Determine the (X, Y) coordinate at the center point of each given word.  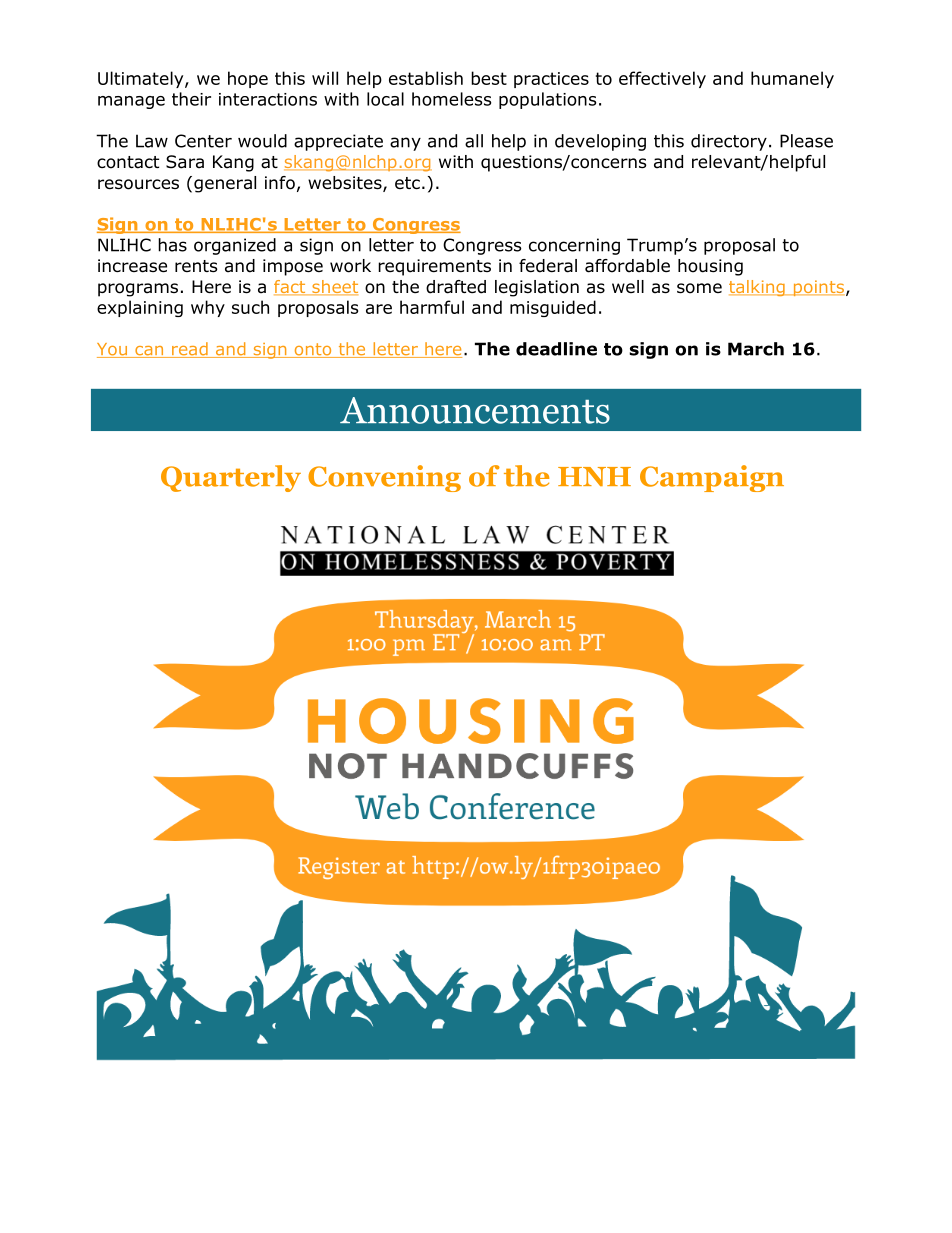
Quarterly (231, 478)
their (191, 99)
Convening (384, 478)
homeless (451, 99)
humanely (792, 79)
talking (758, 288)
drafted (456, 287)
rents (196, 266)
